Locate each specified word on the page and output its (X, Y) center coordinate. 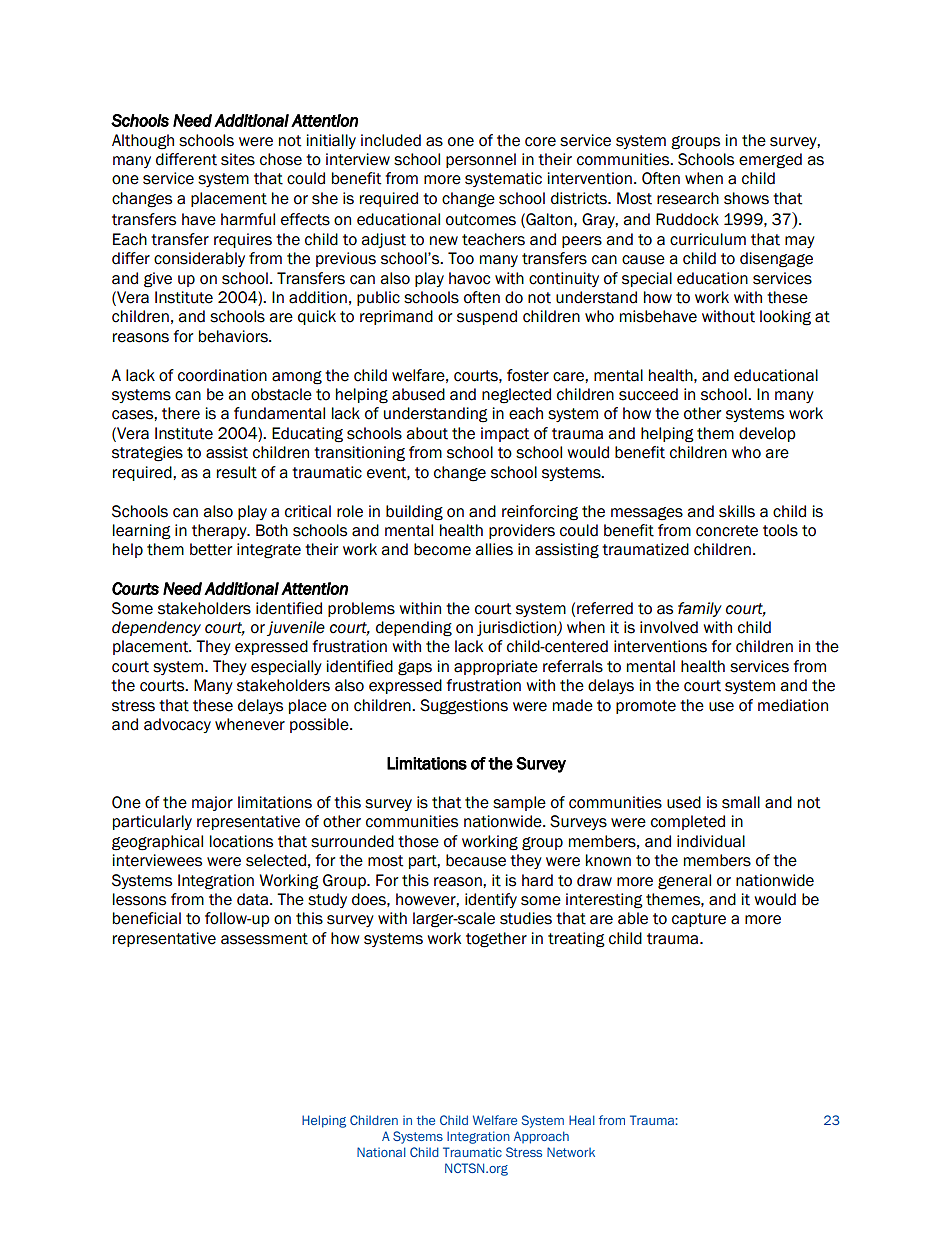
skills (737, 511)
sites (238, 159)
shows (746, 198)
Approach (541, 1137)
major (212, 803)
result (237, 472)
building (414, 513)
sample (519, 803)
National (381, 1152)
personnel (481, 160)
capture (699, 920)
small (741, 802)
